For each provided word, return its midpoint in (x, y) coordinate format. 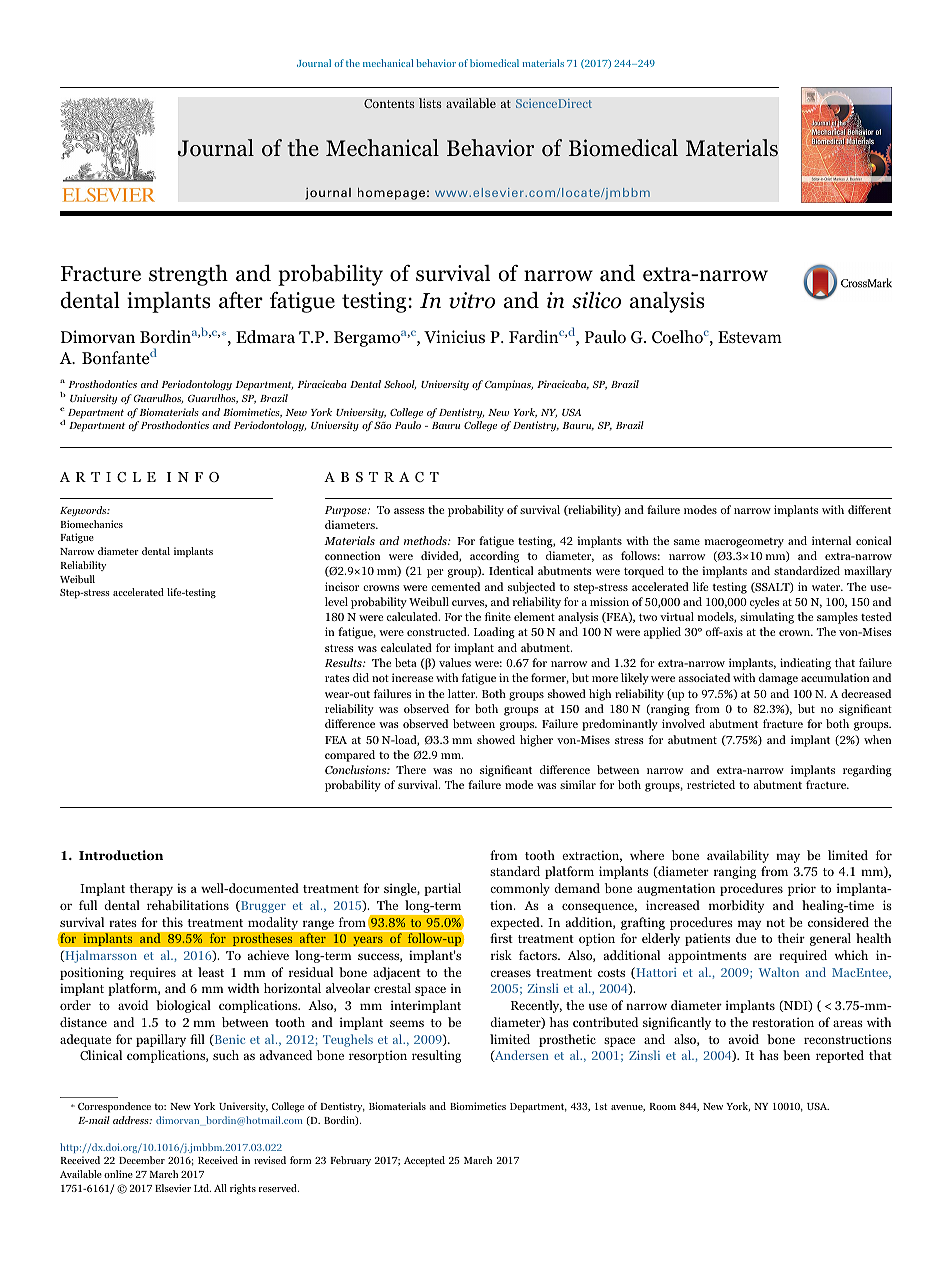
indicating (805, 664)
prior (802, 889)
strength (188, 275)
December (142, 1160)
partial (442, 889)
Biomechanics (91, 524)
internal (831, 540)
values (455, 662)
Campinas (509, 385)
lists (430, 103)
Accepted (424, 1161)
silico (596, 300)
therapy (151, 889)
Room (662, 1106)
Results (344, 662)
